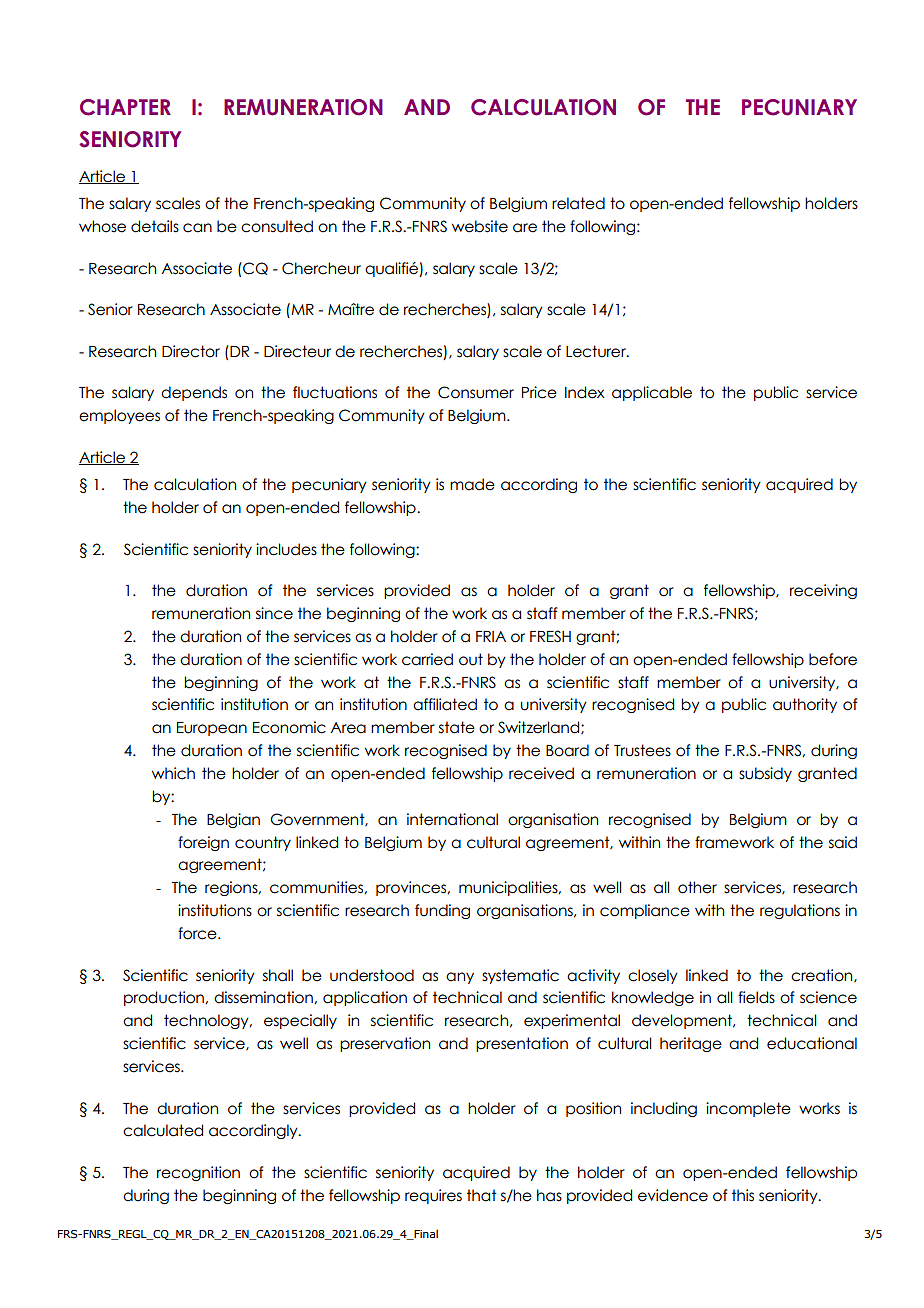  Describe the element at coordinates (480, 226) in the image. I see `website` at that location.
